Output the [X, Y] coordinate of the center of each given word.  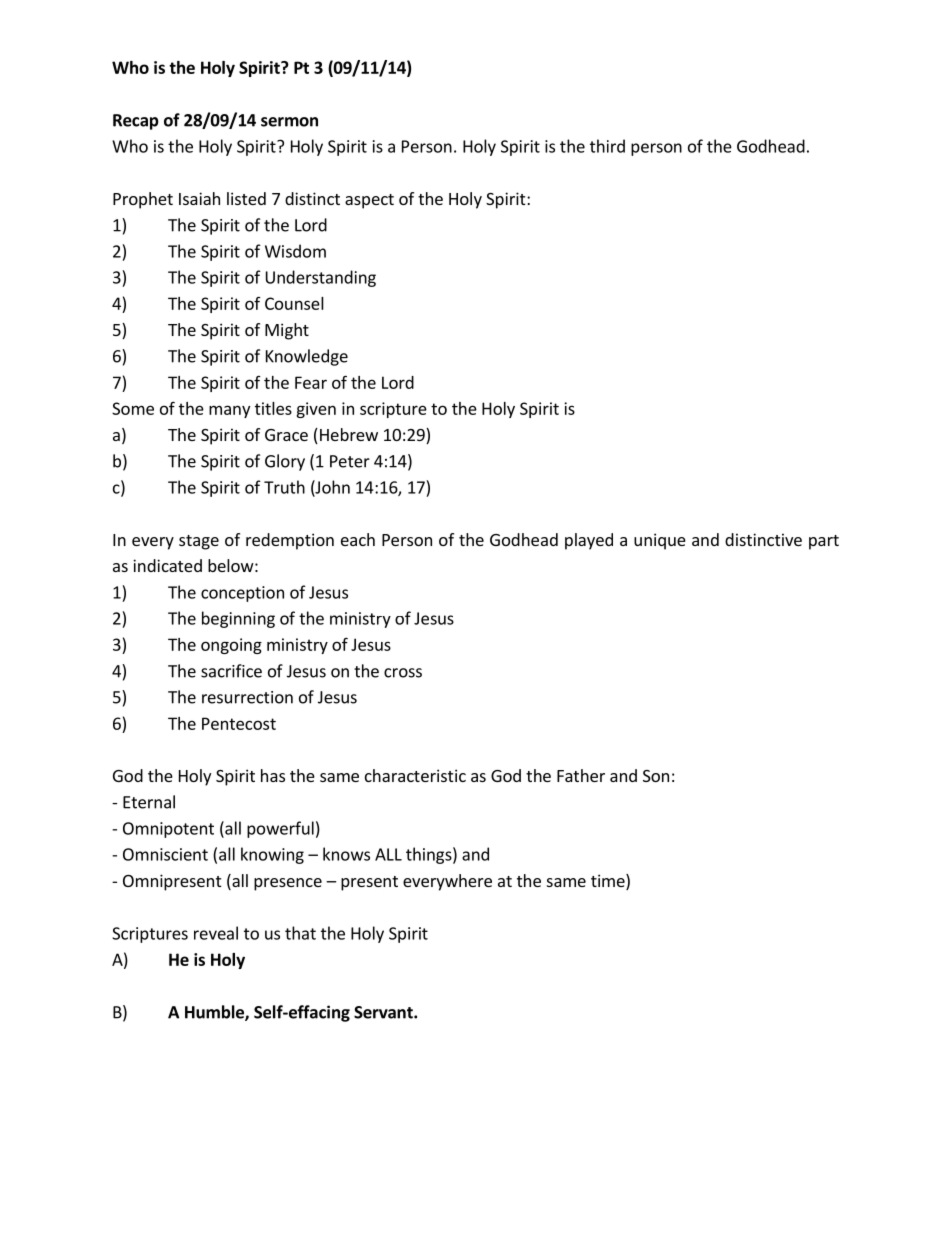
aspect [369, 201]
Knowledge [307, 357]
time [609, 882]
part [824, 542]
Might [287, 331]
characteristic [415, 775]
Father [581, 775]
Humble [215, 1013]
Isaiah [199, 198]
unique [660, 541]
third [607, 146]
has [273, 775]
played [589, 541]
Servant [384, 1012]
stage [199, 542]
